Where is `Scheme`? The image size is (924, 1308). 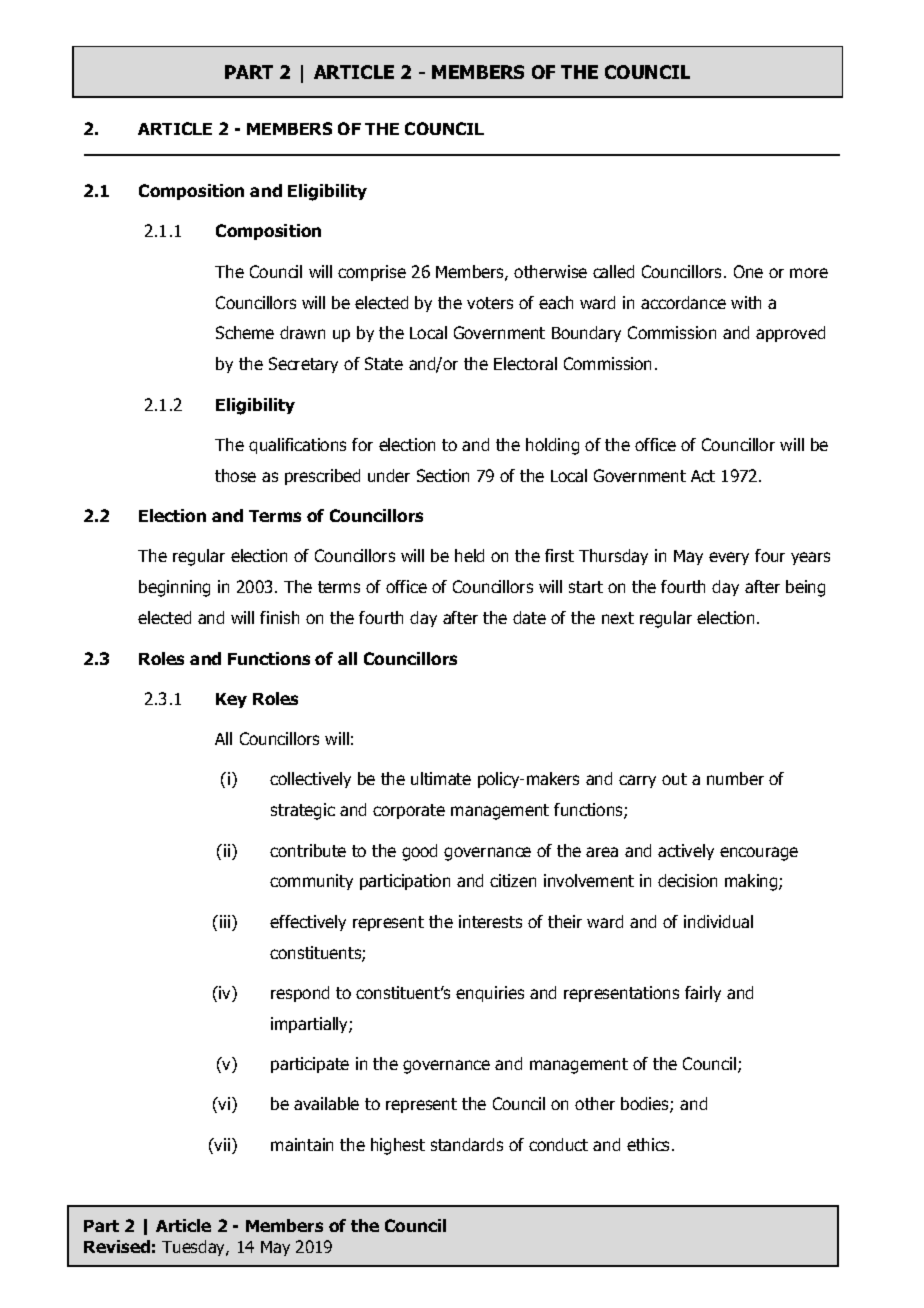
Scheme is located at coordinates (245, 332).
